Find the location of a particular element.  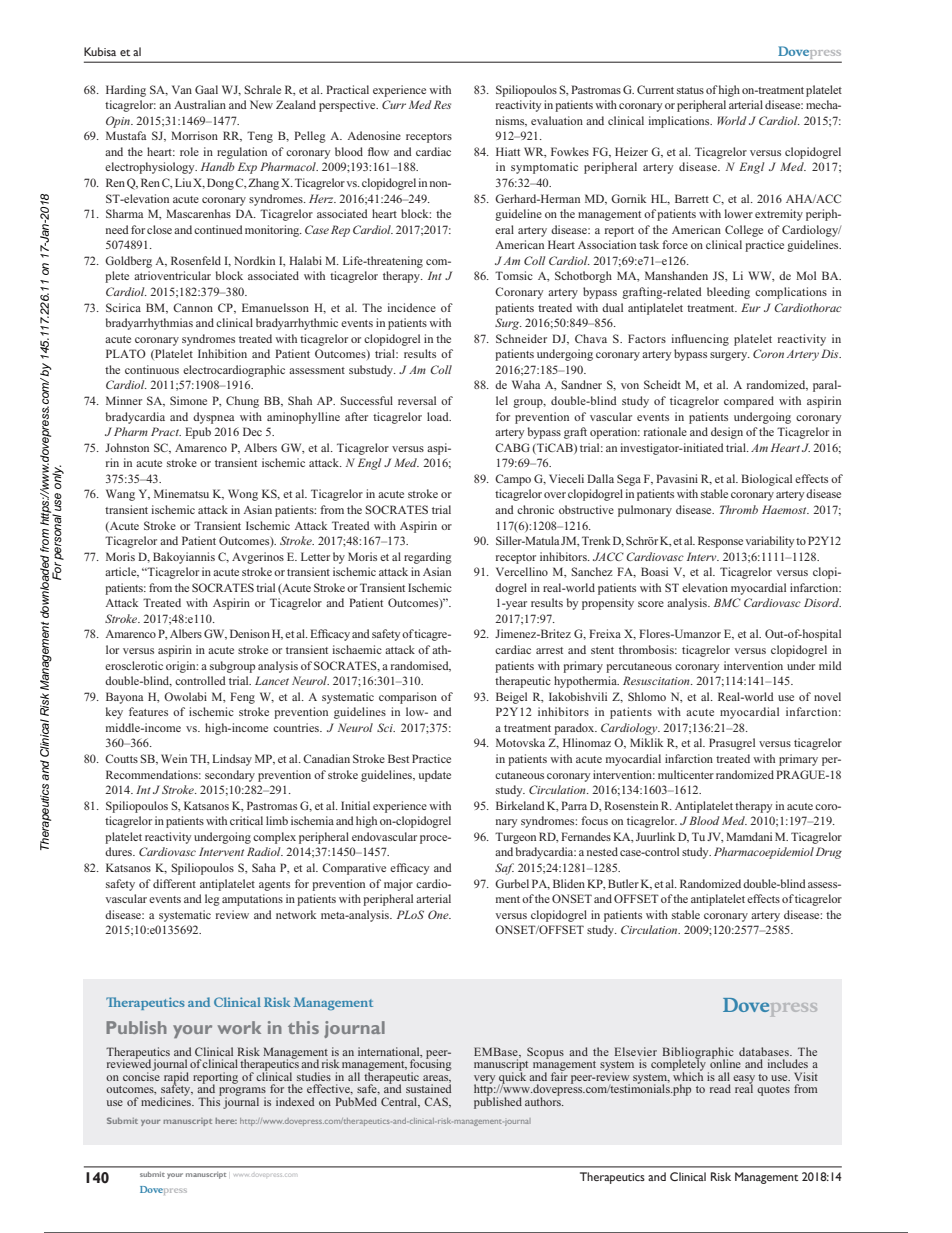

easy is located at coordinates (744, 1080).
